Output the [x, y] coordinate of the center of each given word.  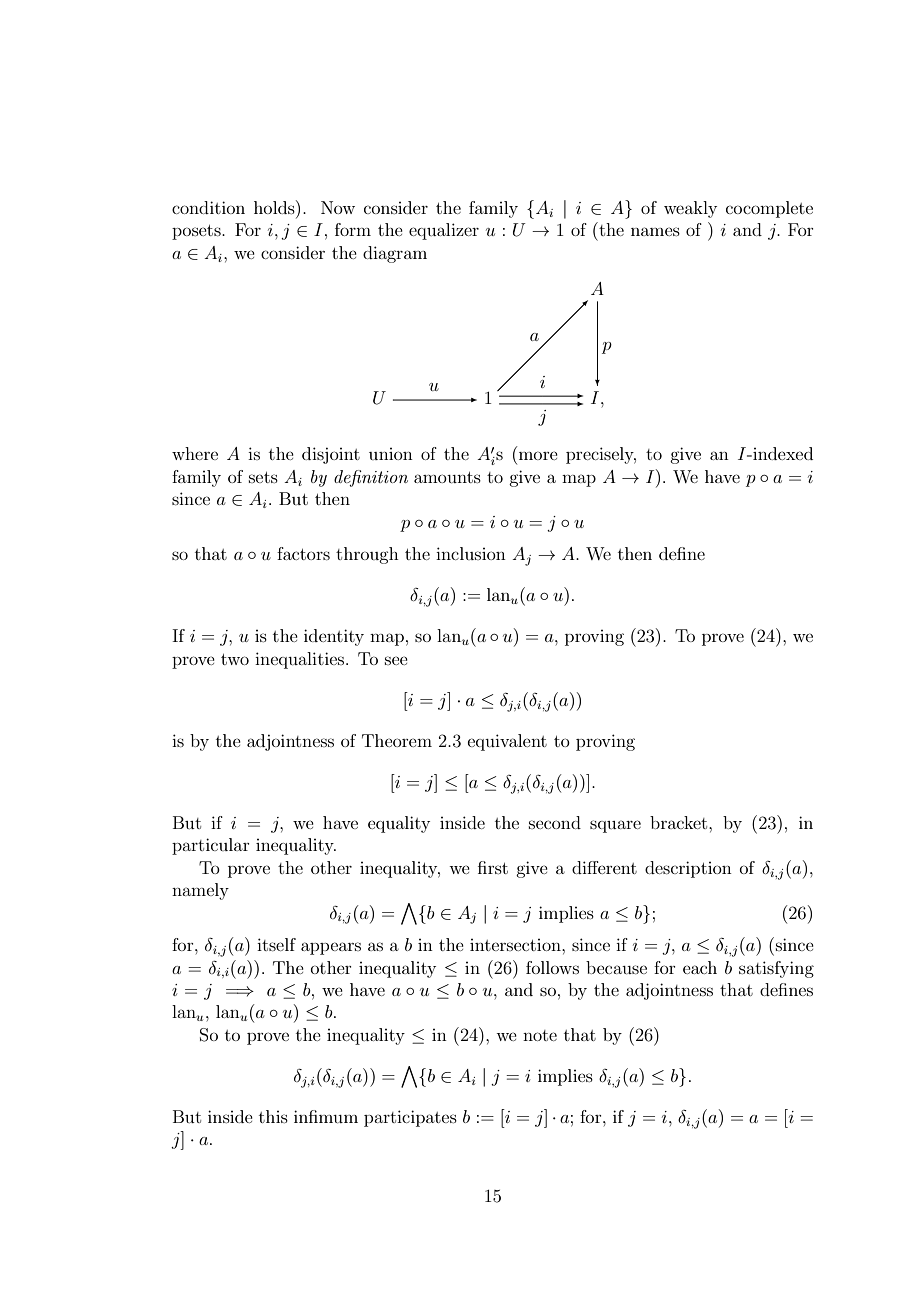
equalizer [444, 231]
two [235, 659]
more [538, 455]
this [273, 1116]
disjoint [331, 455]
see [396, 660]
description [688, 869]
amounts [447, 477]
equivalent [507, 742]
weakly [690, 209]
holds [275, 207]
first [493, 867]
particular [211, 846]
